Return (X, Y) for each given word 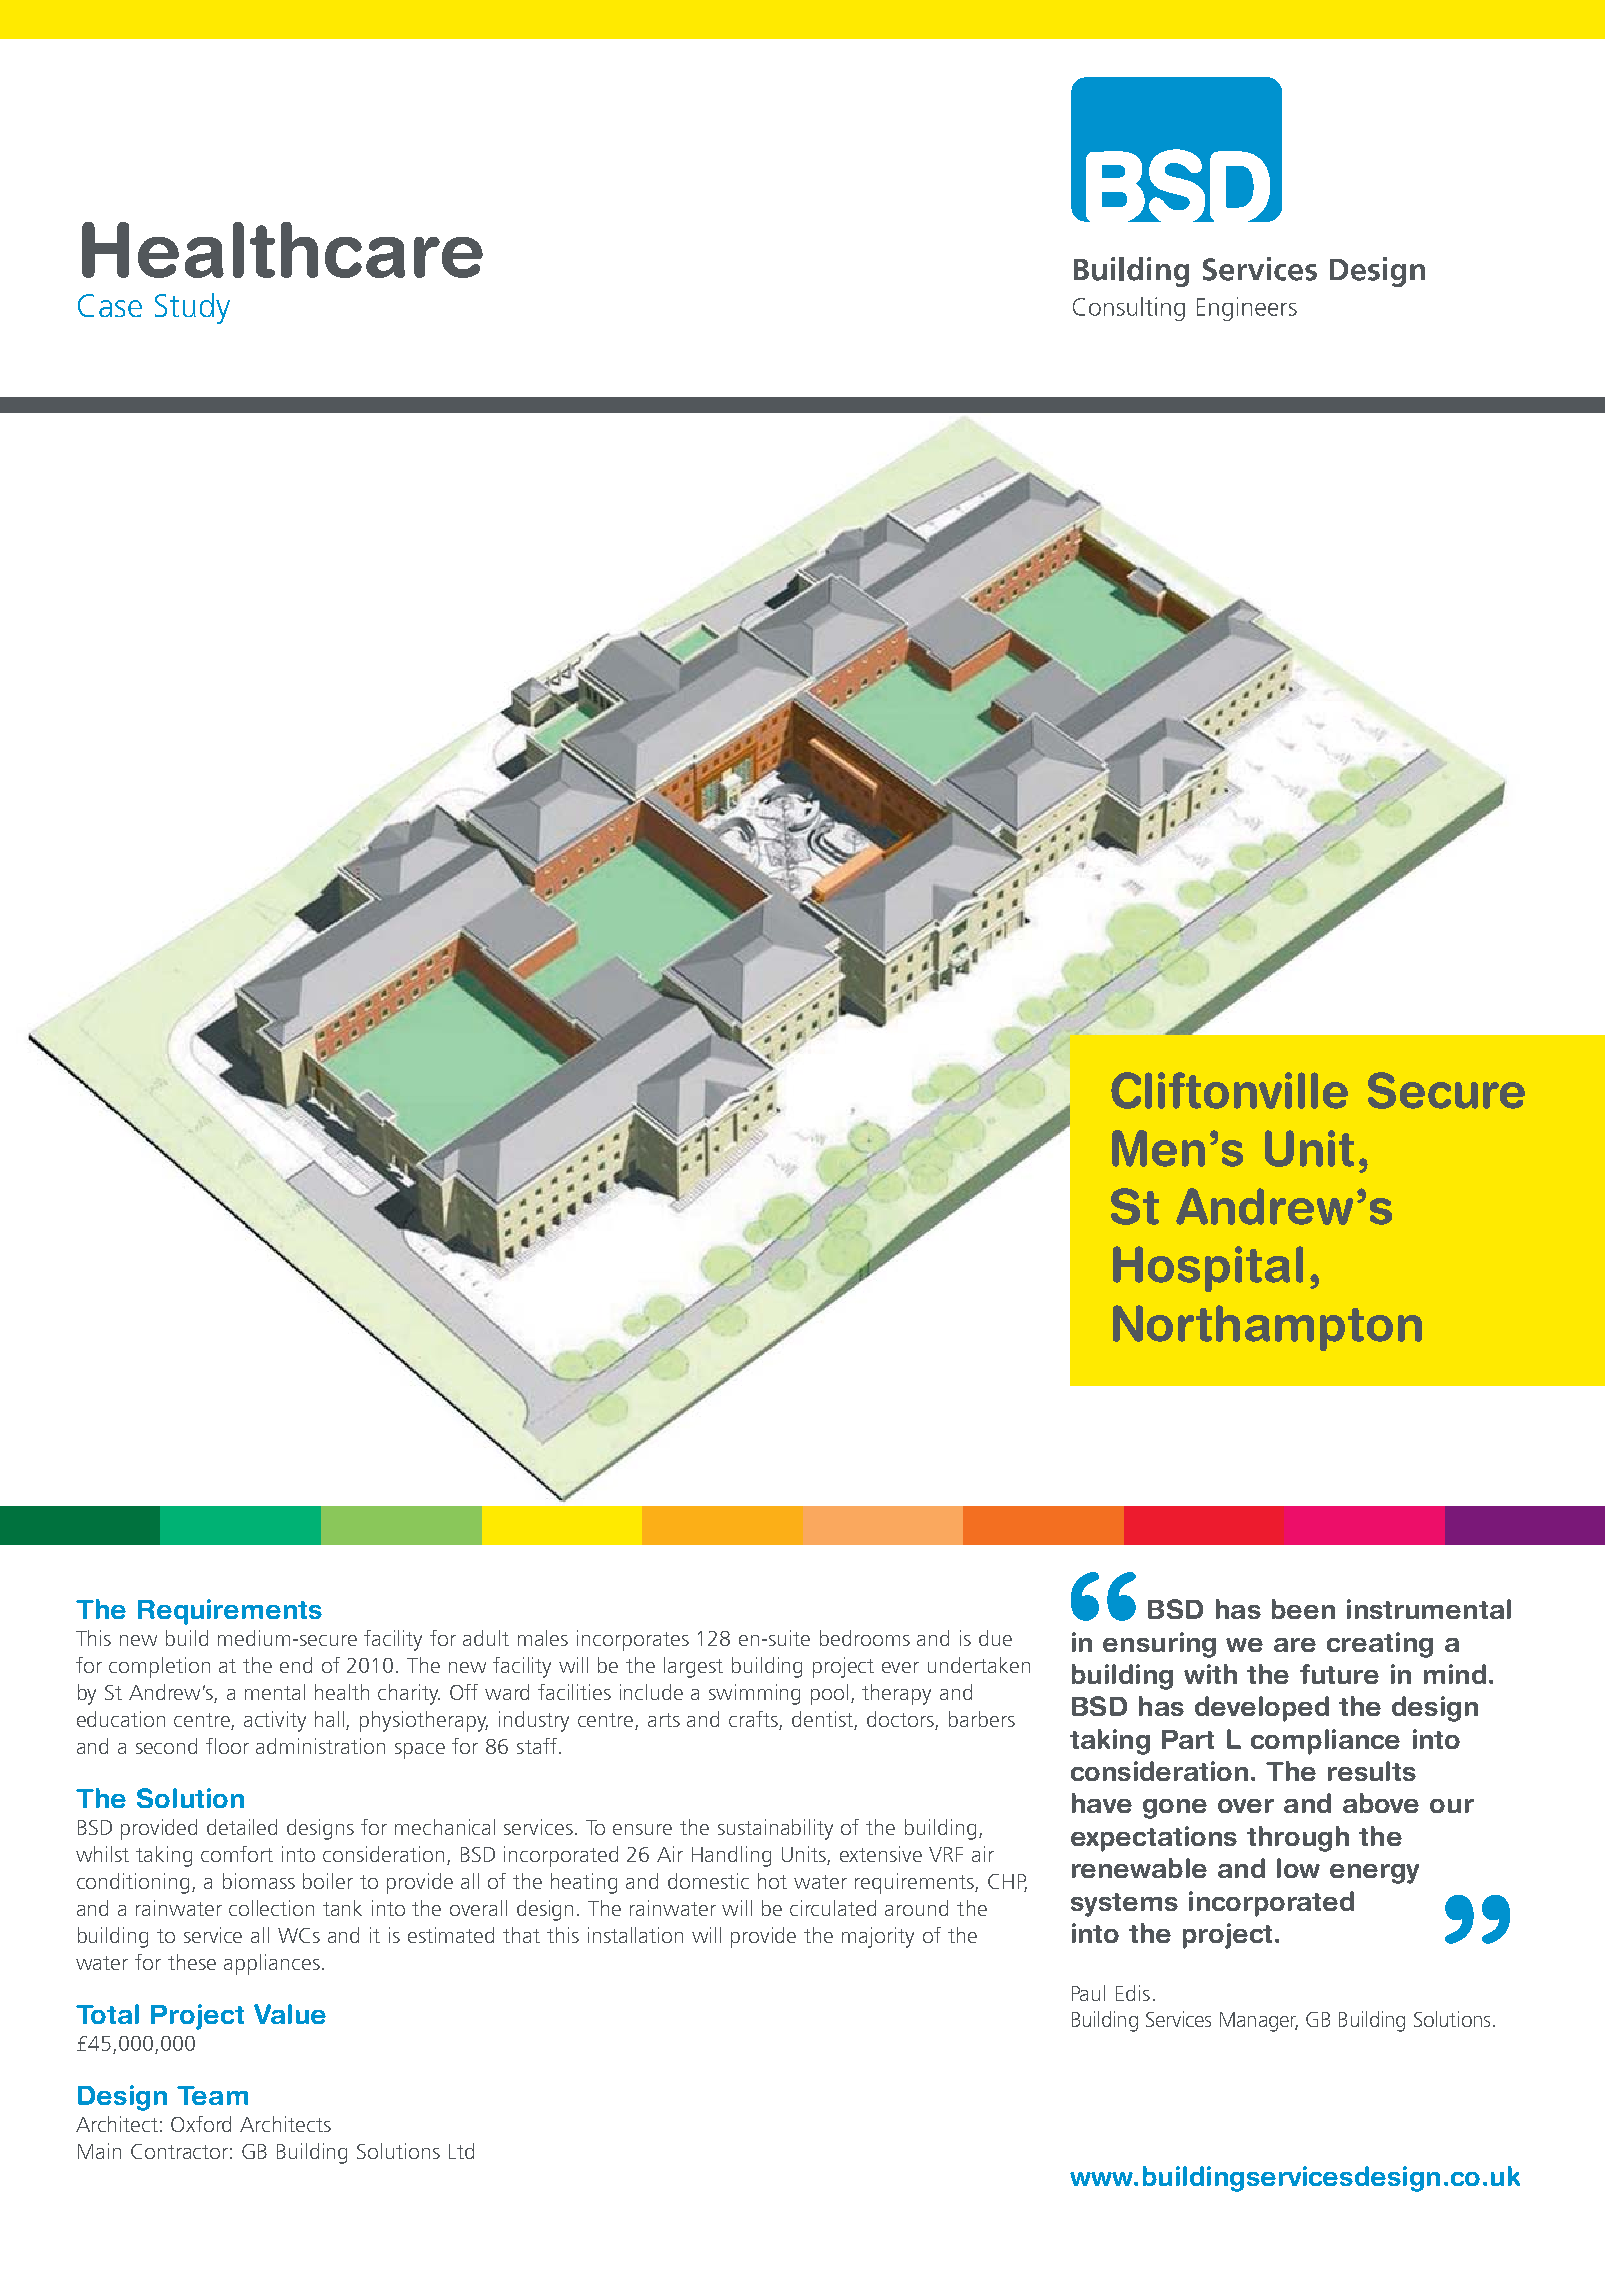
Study (192, 308)
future (1339, 1674)
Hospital (1208, 1269)
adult (486, 1638)
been (1303, 1609)
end (296, 1665)
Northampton (1267, 1328)
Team (212, 2095)
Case (110, 305)
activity (275, 1721)
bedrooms (865, 1638)
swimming (754, 1694)
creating (1380, 1645)
